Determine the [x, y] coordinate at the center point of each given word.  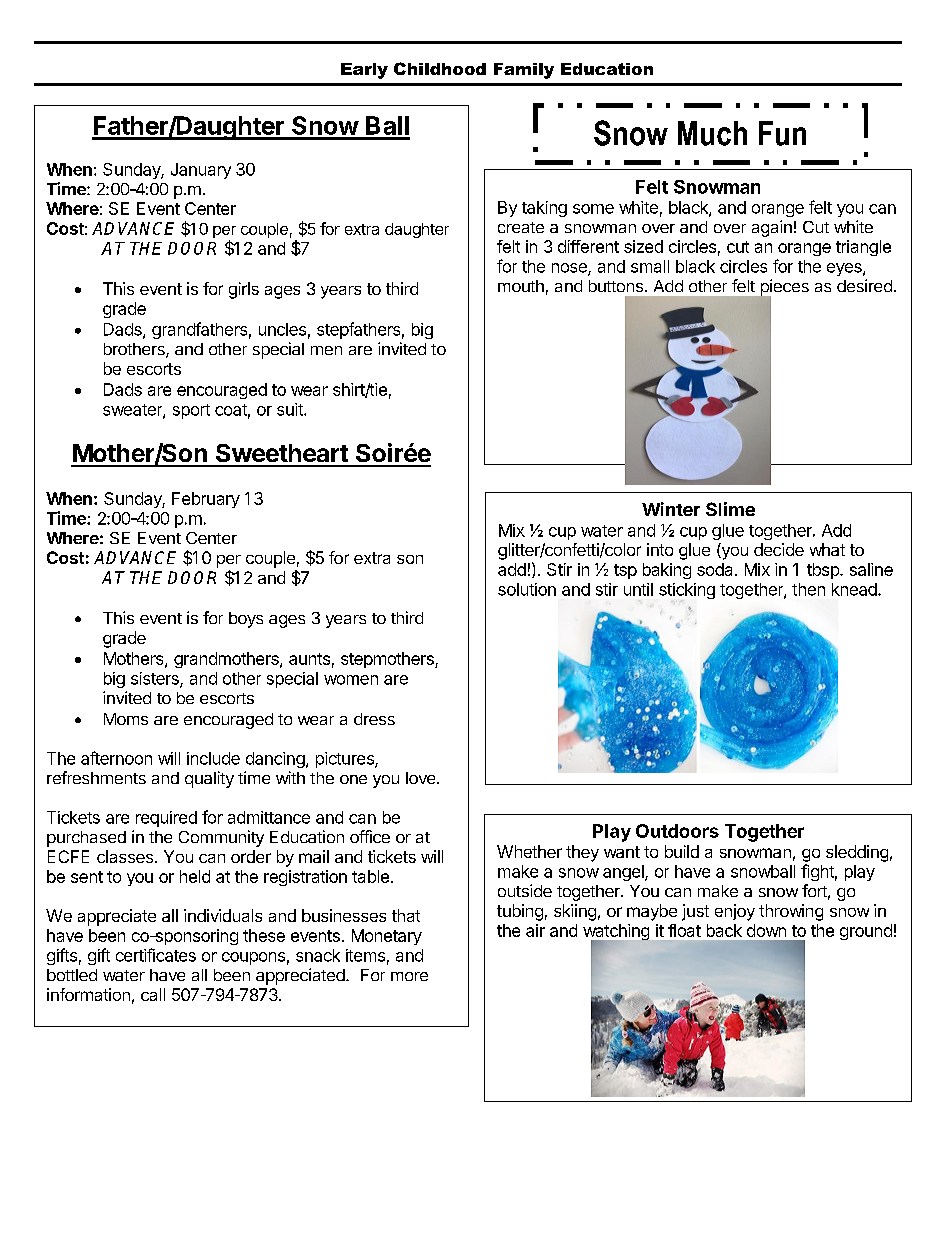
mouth [521, 286]
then [808, 589]
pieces [783, 288]
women [351, 680]
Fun [782, 133]
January [201, 171]
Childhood [440, 68]
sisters [156, 679]
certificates [156, 955]
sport [191, 411]
